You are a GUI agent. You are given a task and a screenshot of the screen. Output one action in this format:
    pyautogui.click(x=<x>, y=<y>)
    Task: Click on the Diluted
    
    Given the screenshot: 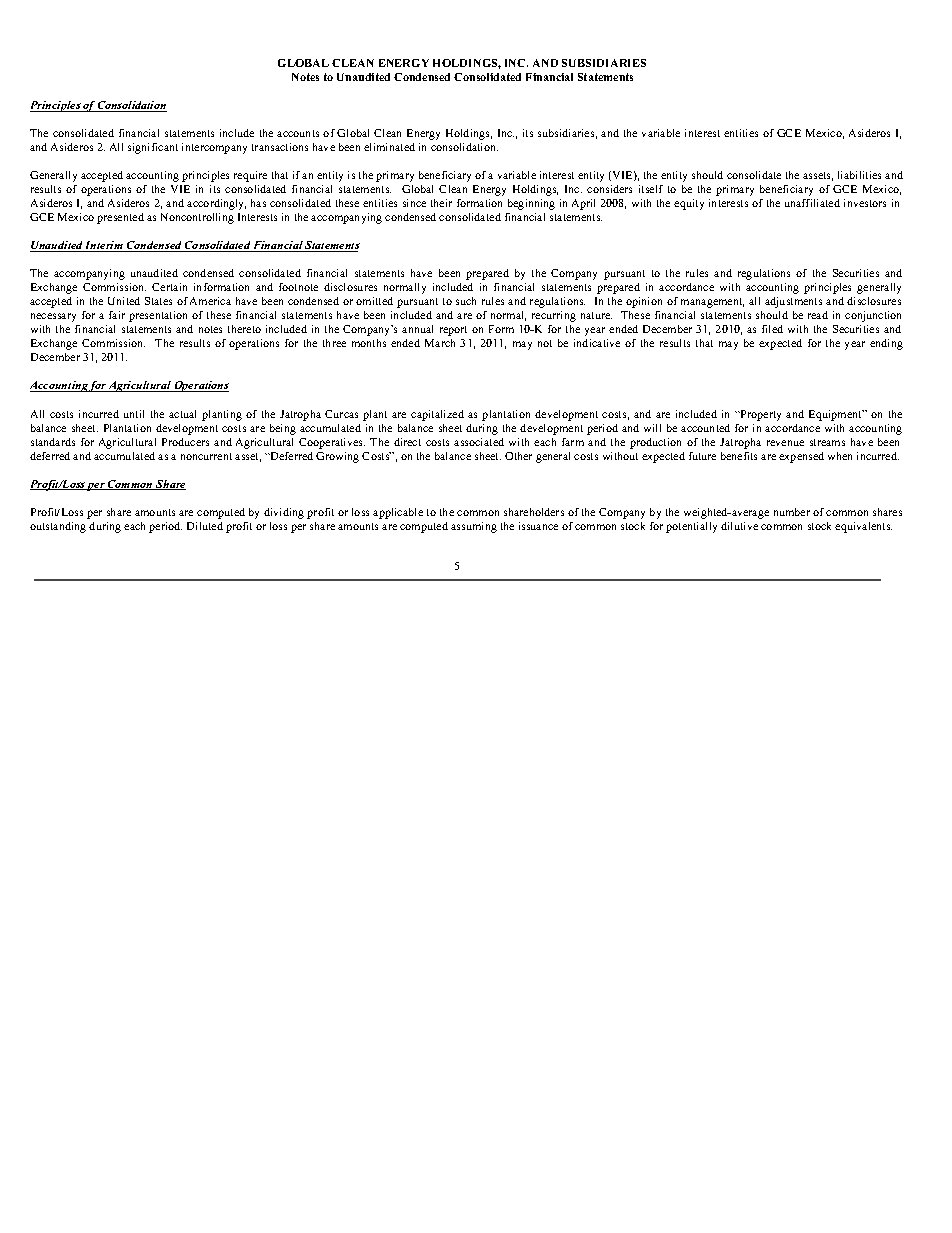 What is the action you would take?
    pyautogui.click(x=205, y=526)
